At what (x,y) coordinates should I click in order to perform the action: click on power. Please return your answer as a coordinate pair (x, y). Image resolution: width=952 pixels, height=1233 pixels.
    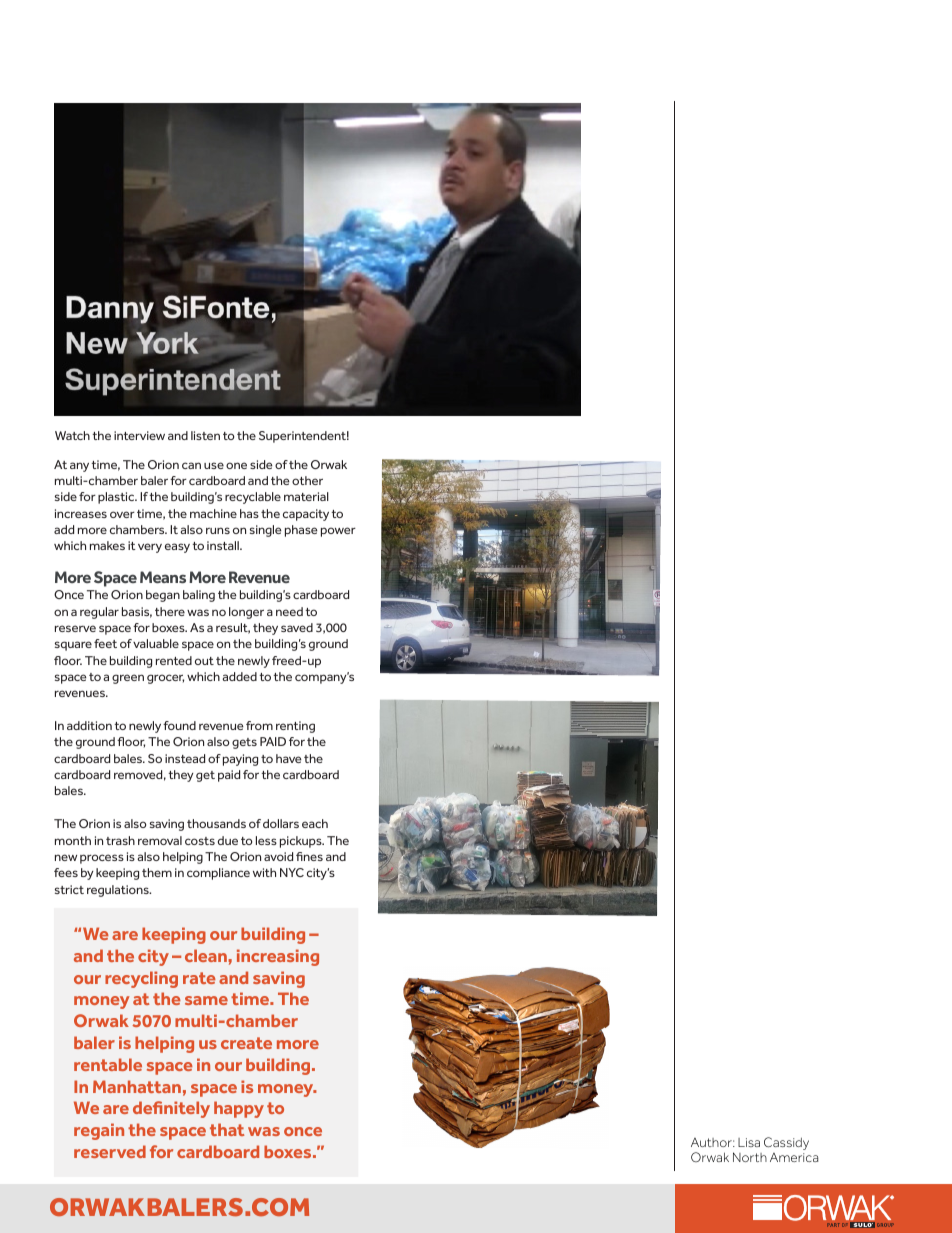
    Looking at the image, I should click on (338, 532).
